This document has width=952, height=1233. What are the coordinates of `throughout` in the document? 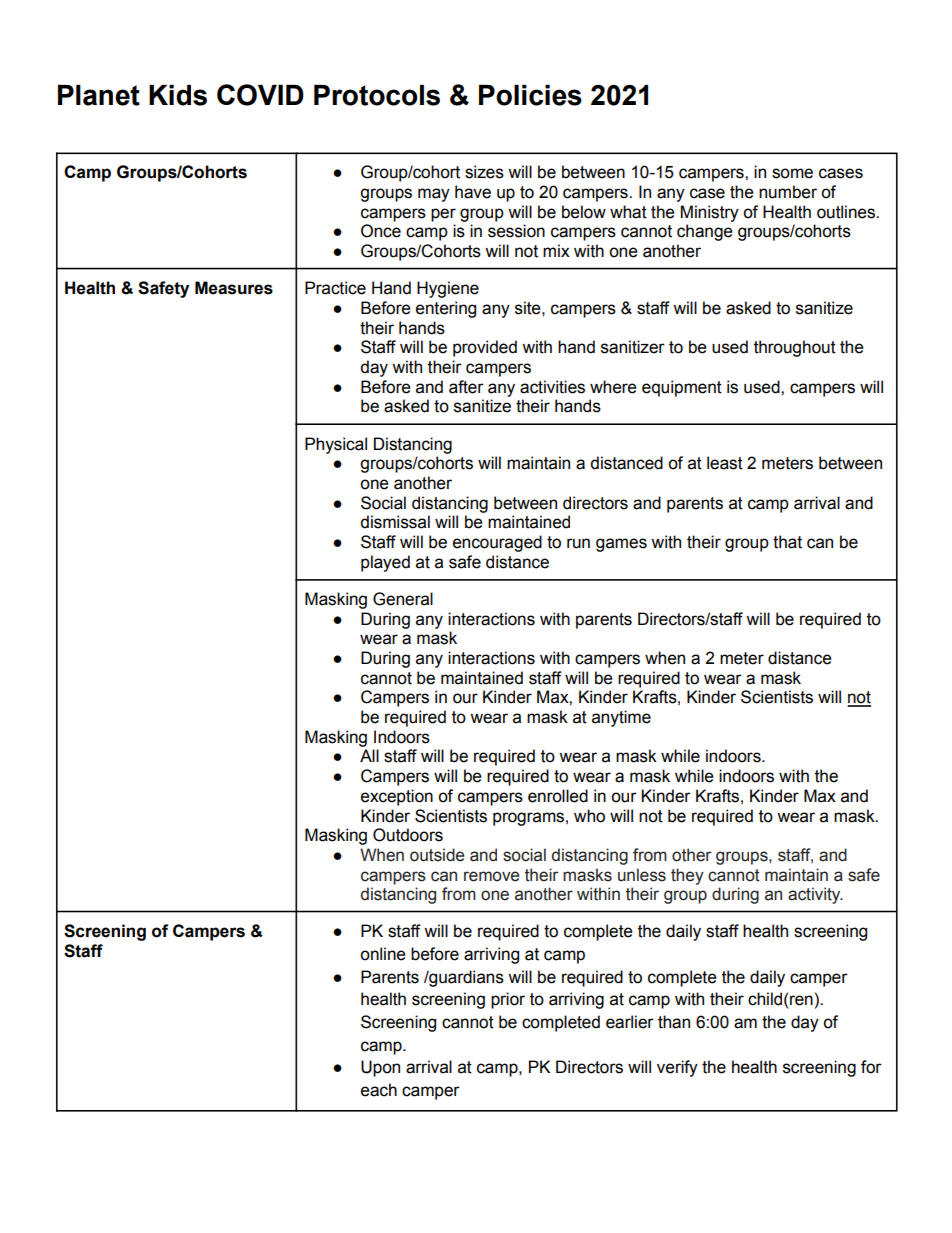 It's located at (795, 348).
